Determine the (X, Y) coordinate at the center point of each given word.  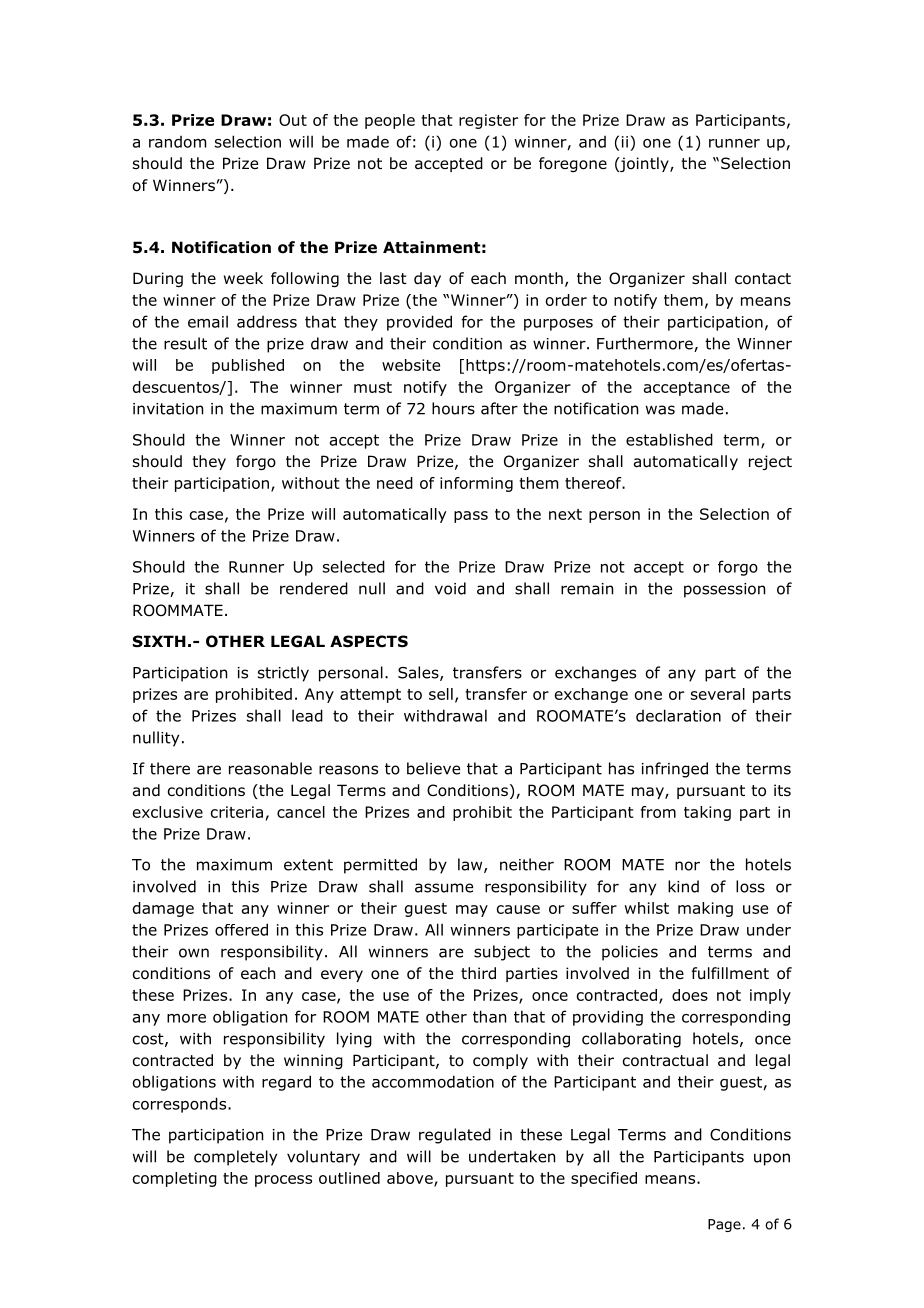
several (718, 694)
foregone (573, 164)
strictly (283, 674)
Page (724, 1225)
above (411, 1179)
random (177, 142)
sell (441, 694)
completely (235, 1158)
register (488, 121)
